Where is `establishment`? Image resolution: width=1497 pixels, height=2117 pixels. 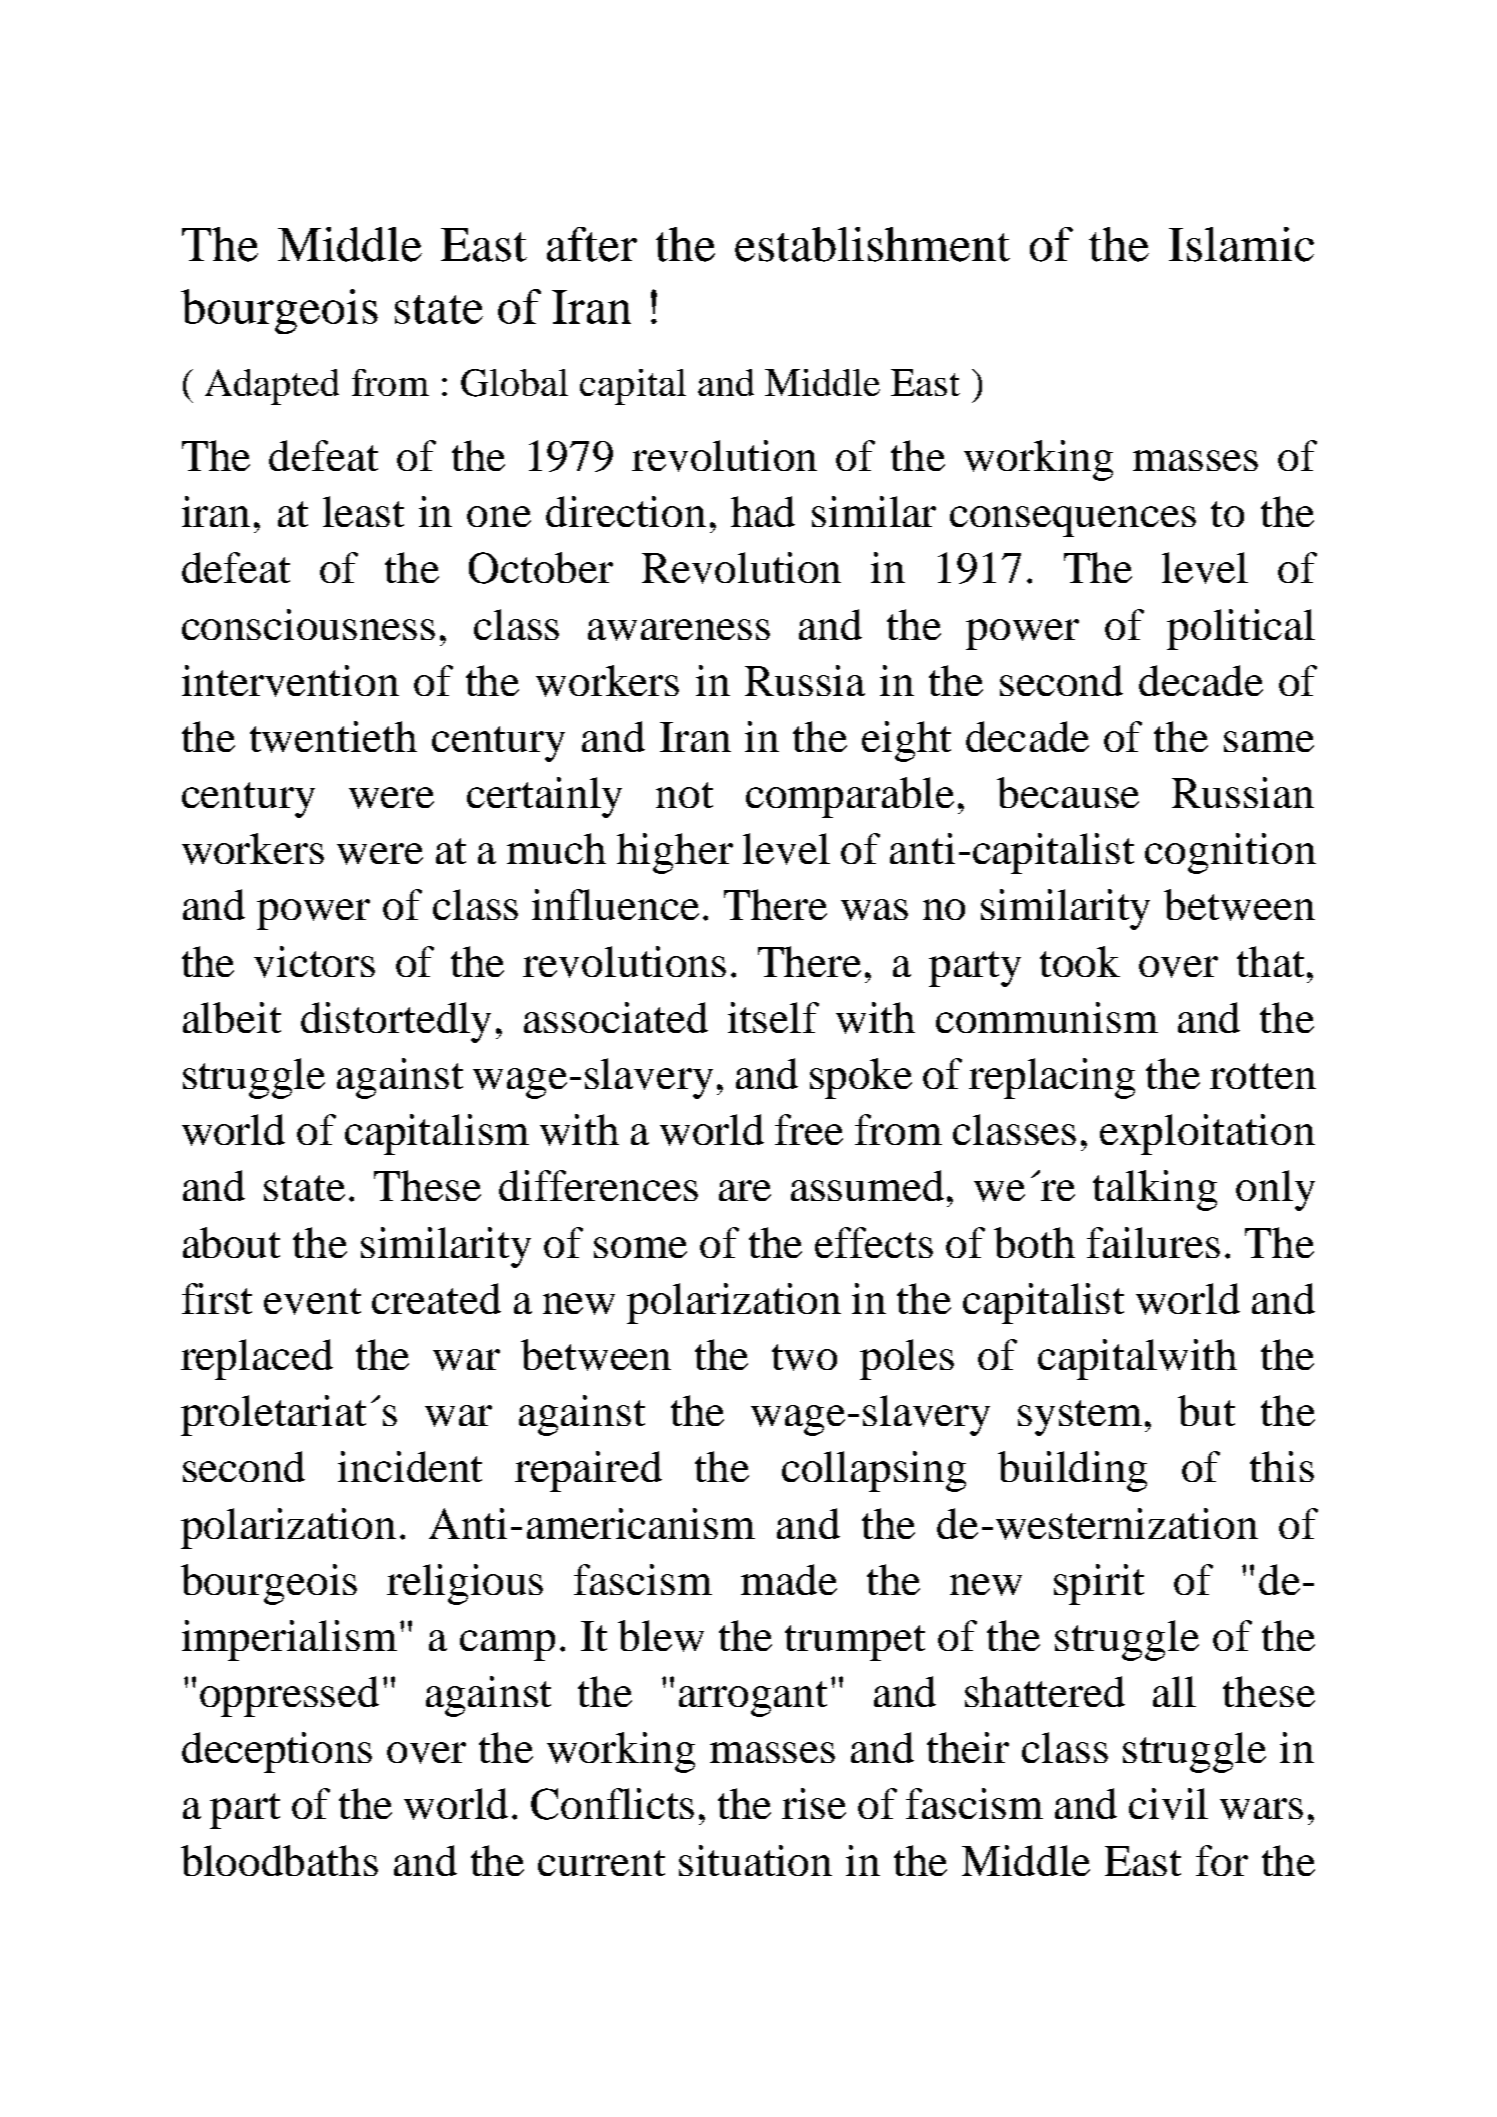
establishment is located at coordinates (872, 244).
